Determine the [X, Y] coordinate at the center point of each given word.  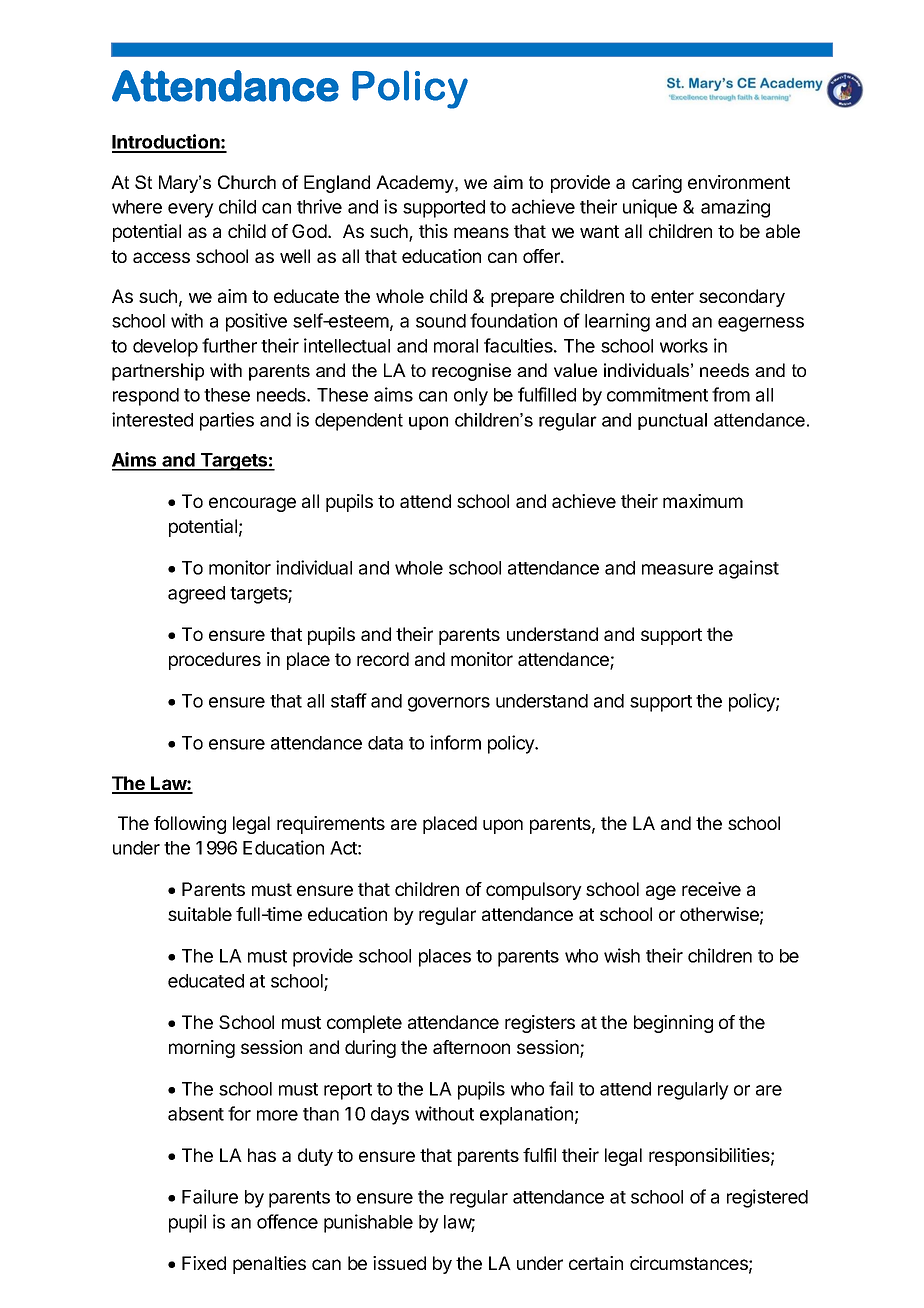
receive [711, 889]
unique [650, 208]
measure [677, 569]
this [433, 231]
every [191, 210]
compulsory [534, 891]
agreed [196, 595]
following [190, 825]
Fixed [204, 1263]
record [383, 659]
